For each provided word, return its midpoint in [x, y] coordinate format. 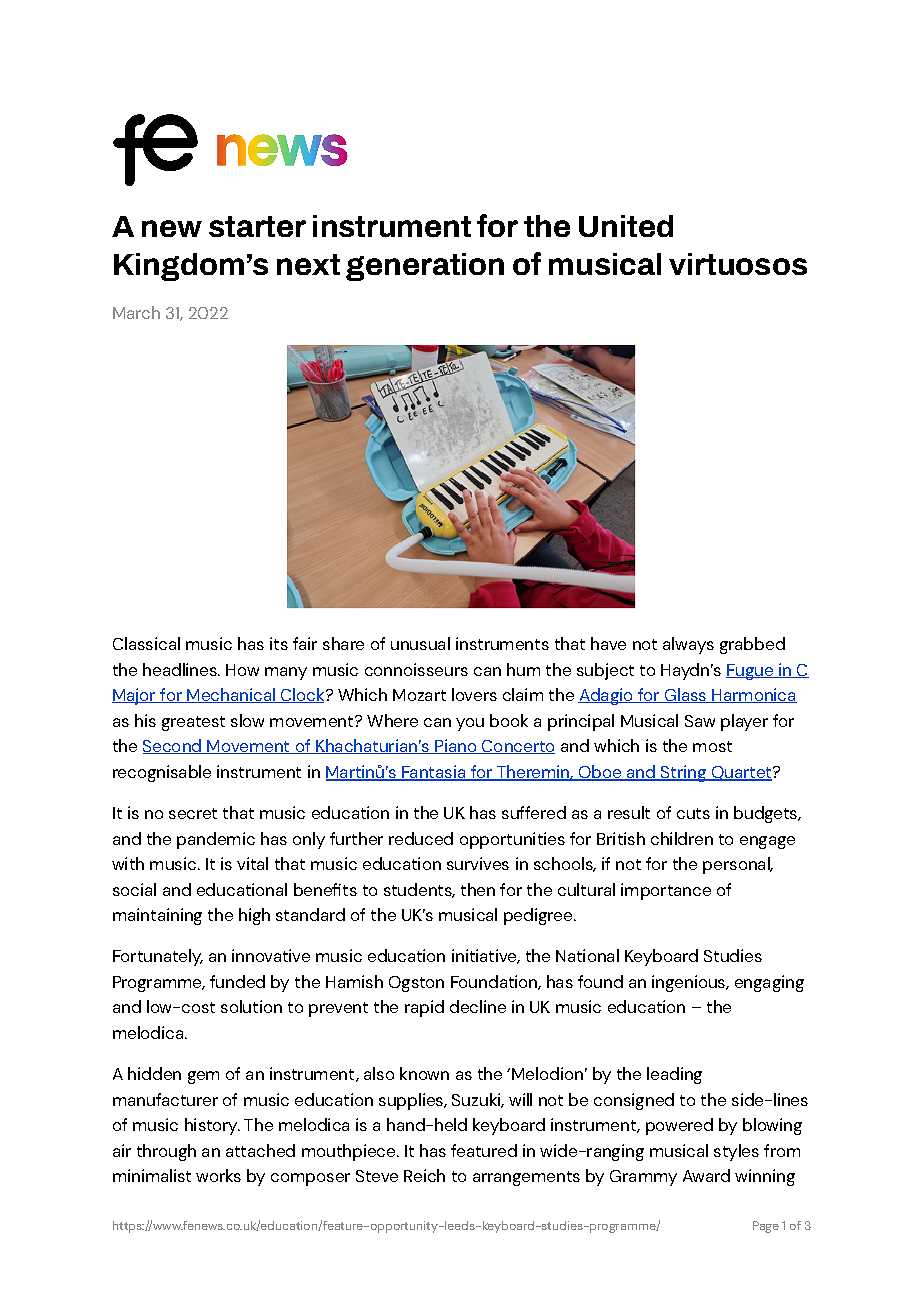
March [136, 312]
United [626, 226]
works [218, 1175]
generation [425, 267]
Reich [424, 1175]
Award [706, 1175]
